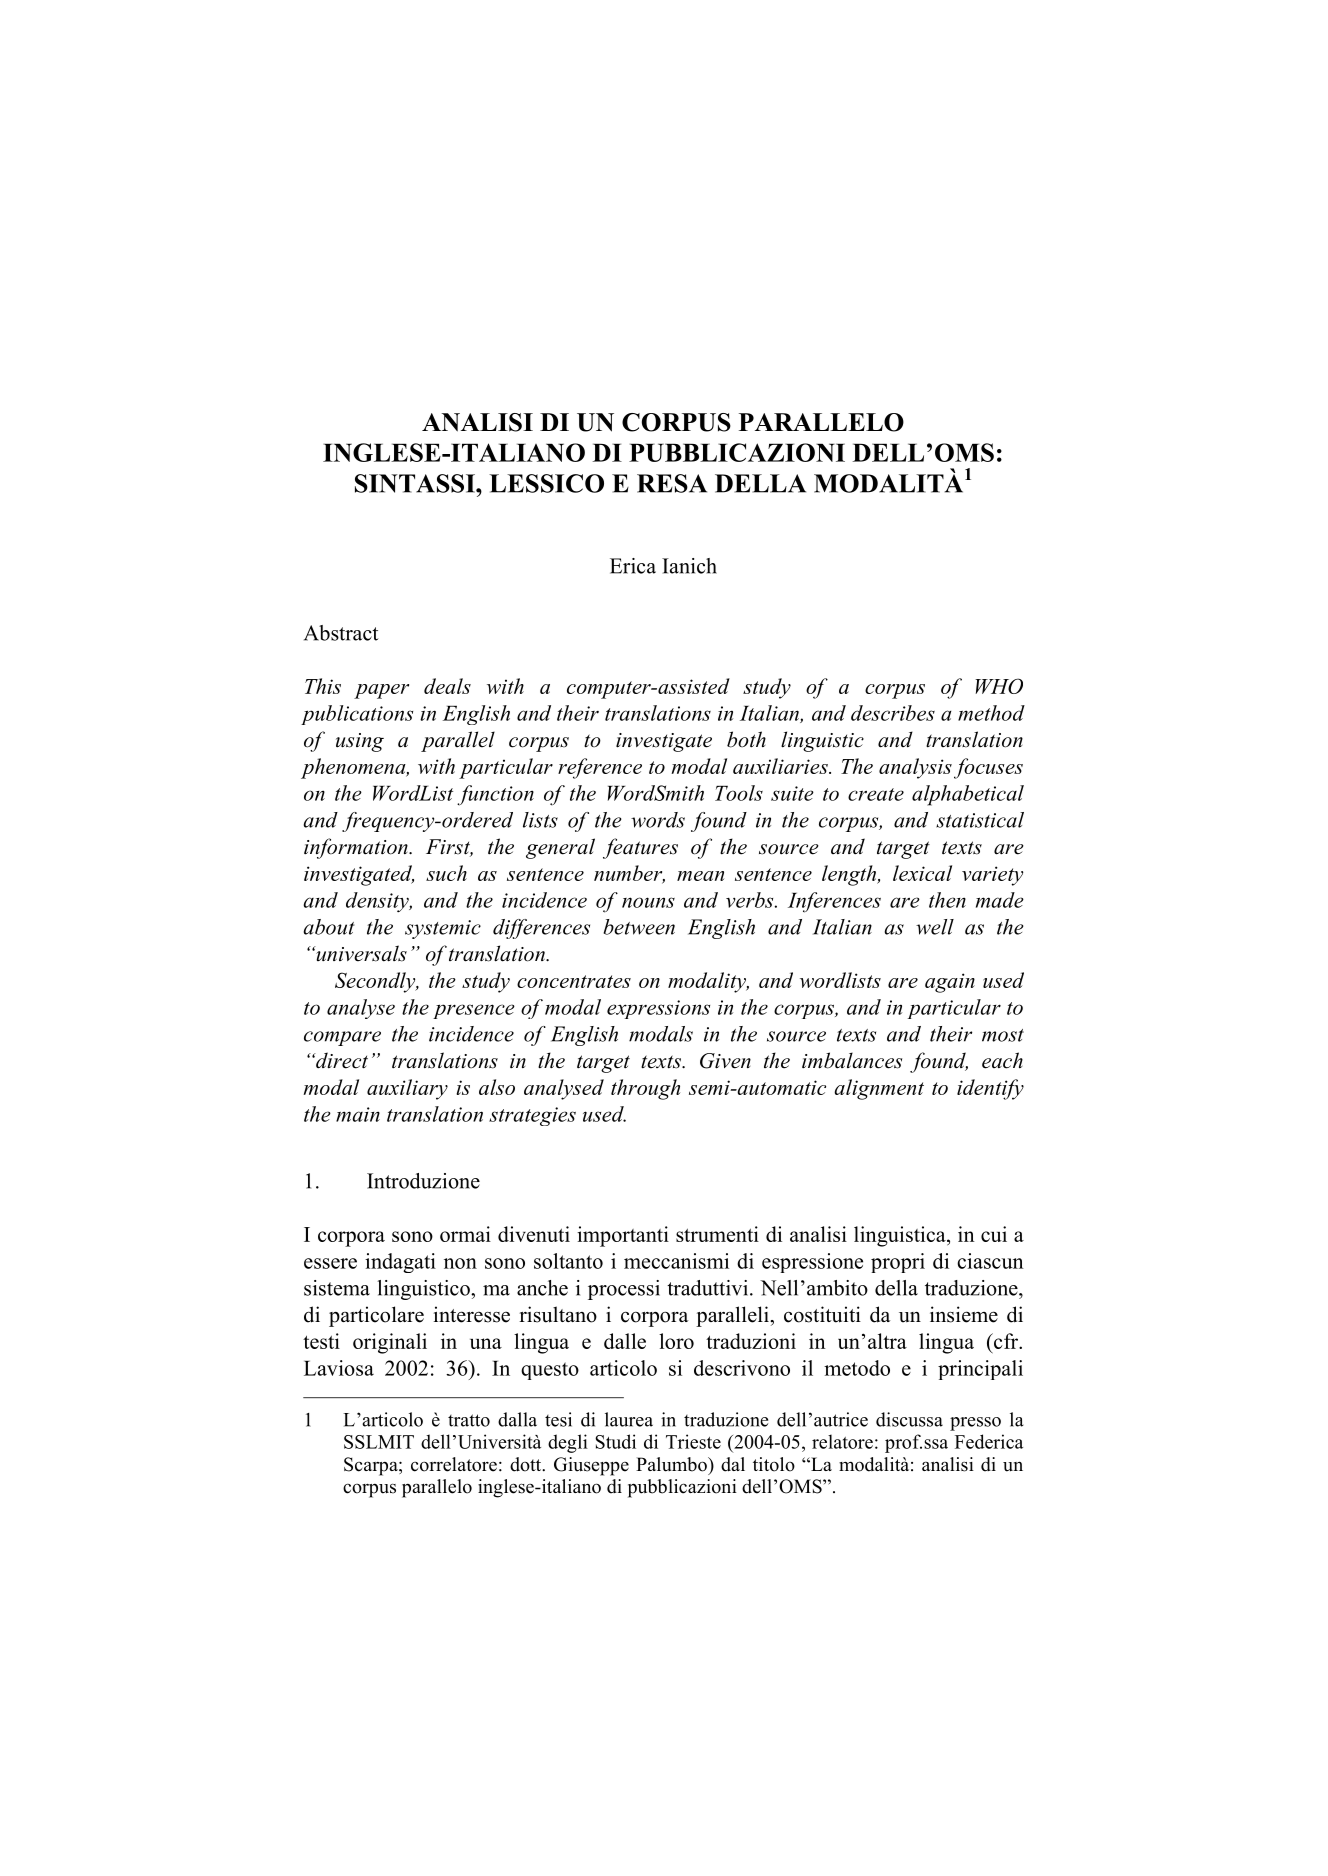 This image has width=1328, height=1876. Describe the element at coordinates (746, 739) in the image. I see `both` at that location.
